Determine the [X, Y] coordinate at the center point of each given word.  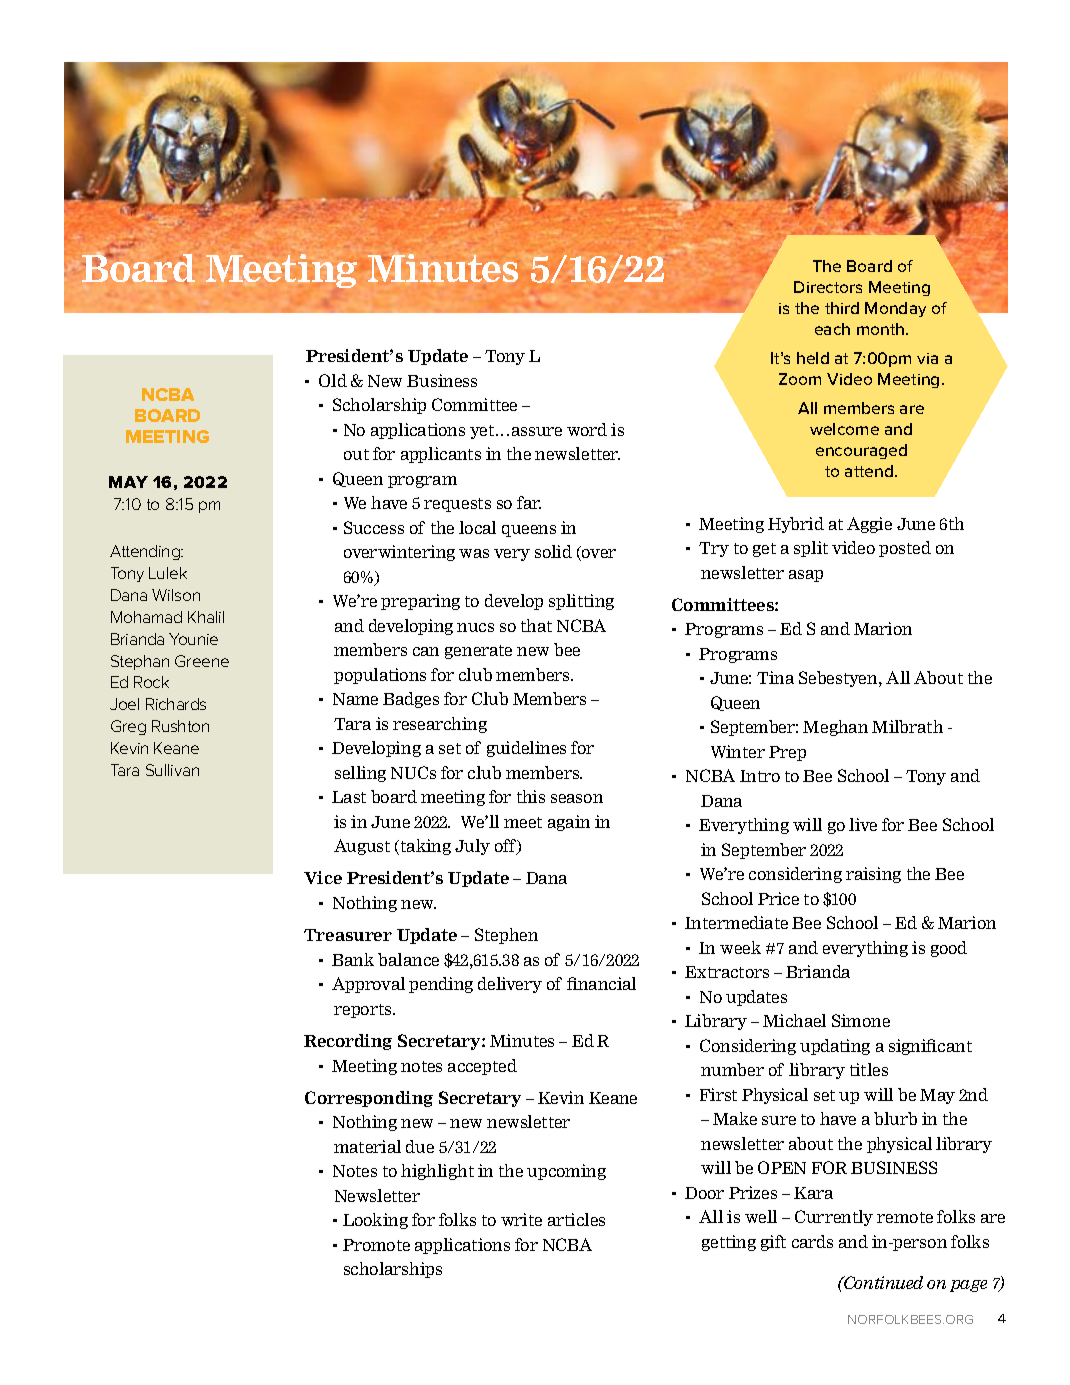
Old [333, 380]
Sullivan [172, 770]
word [587, 429]
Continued [882, 1282]
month [882, 329]
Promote [376, 1245]
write [521, 1219]
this [531, 796]
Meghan [835, 728]
